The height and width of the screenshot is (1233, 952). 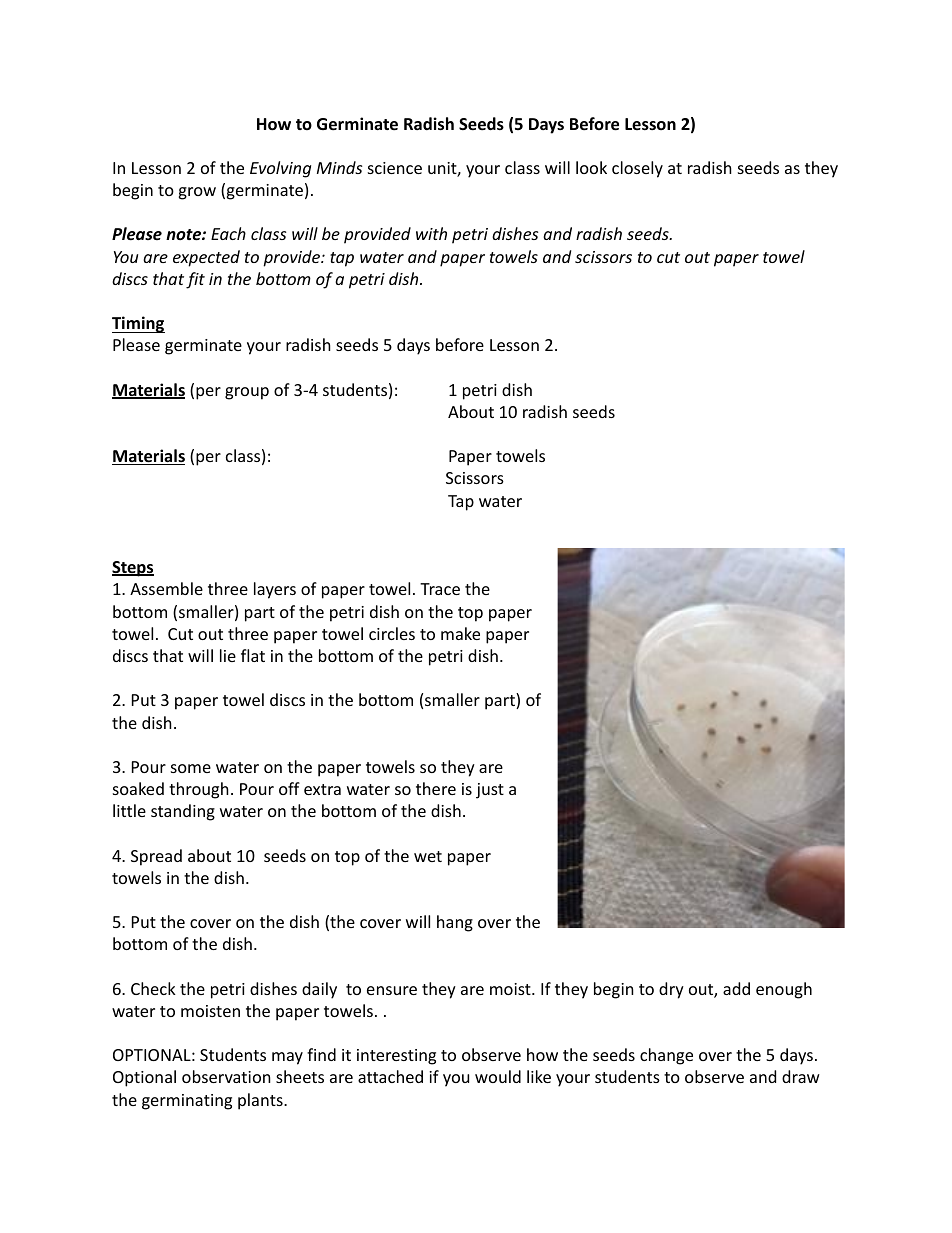 I want to click on observation, so click(x=226, y=1076).
